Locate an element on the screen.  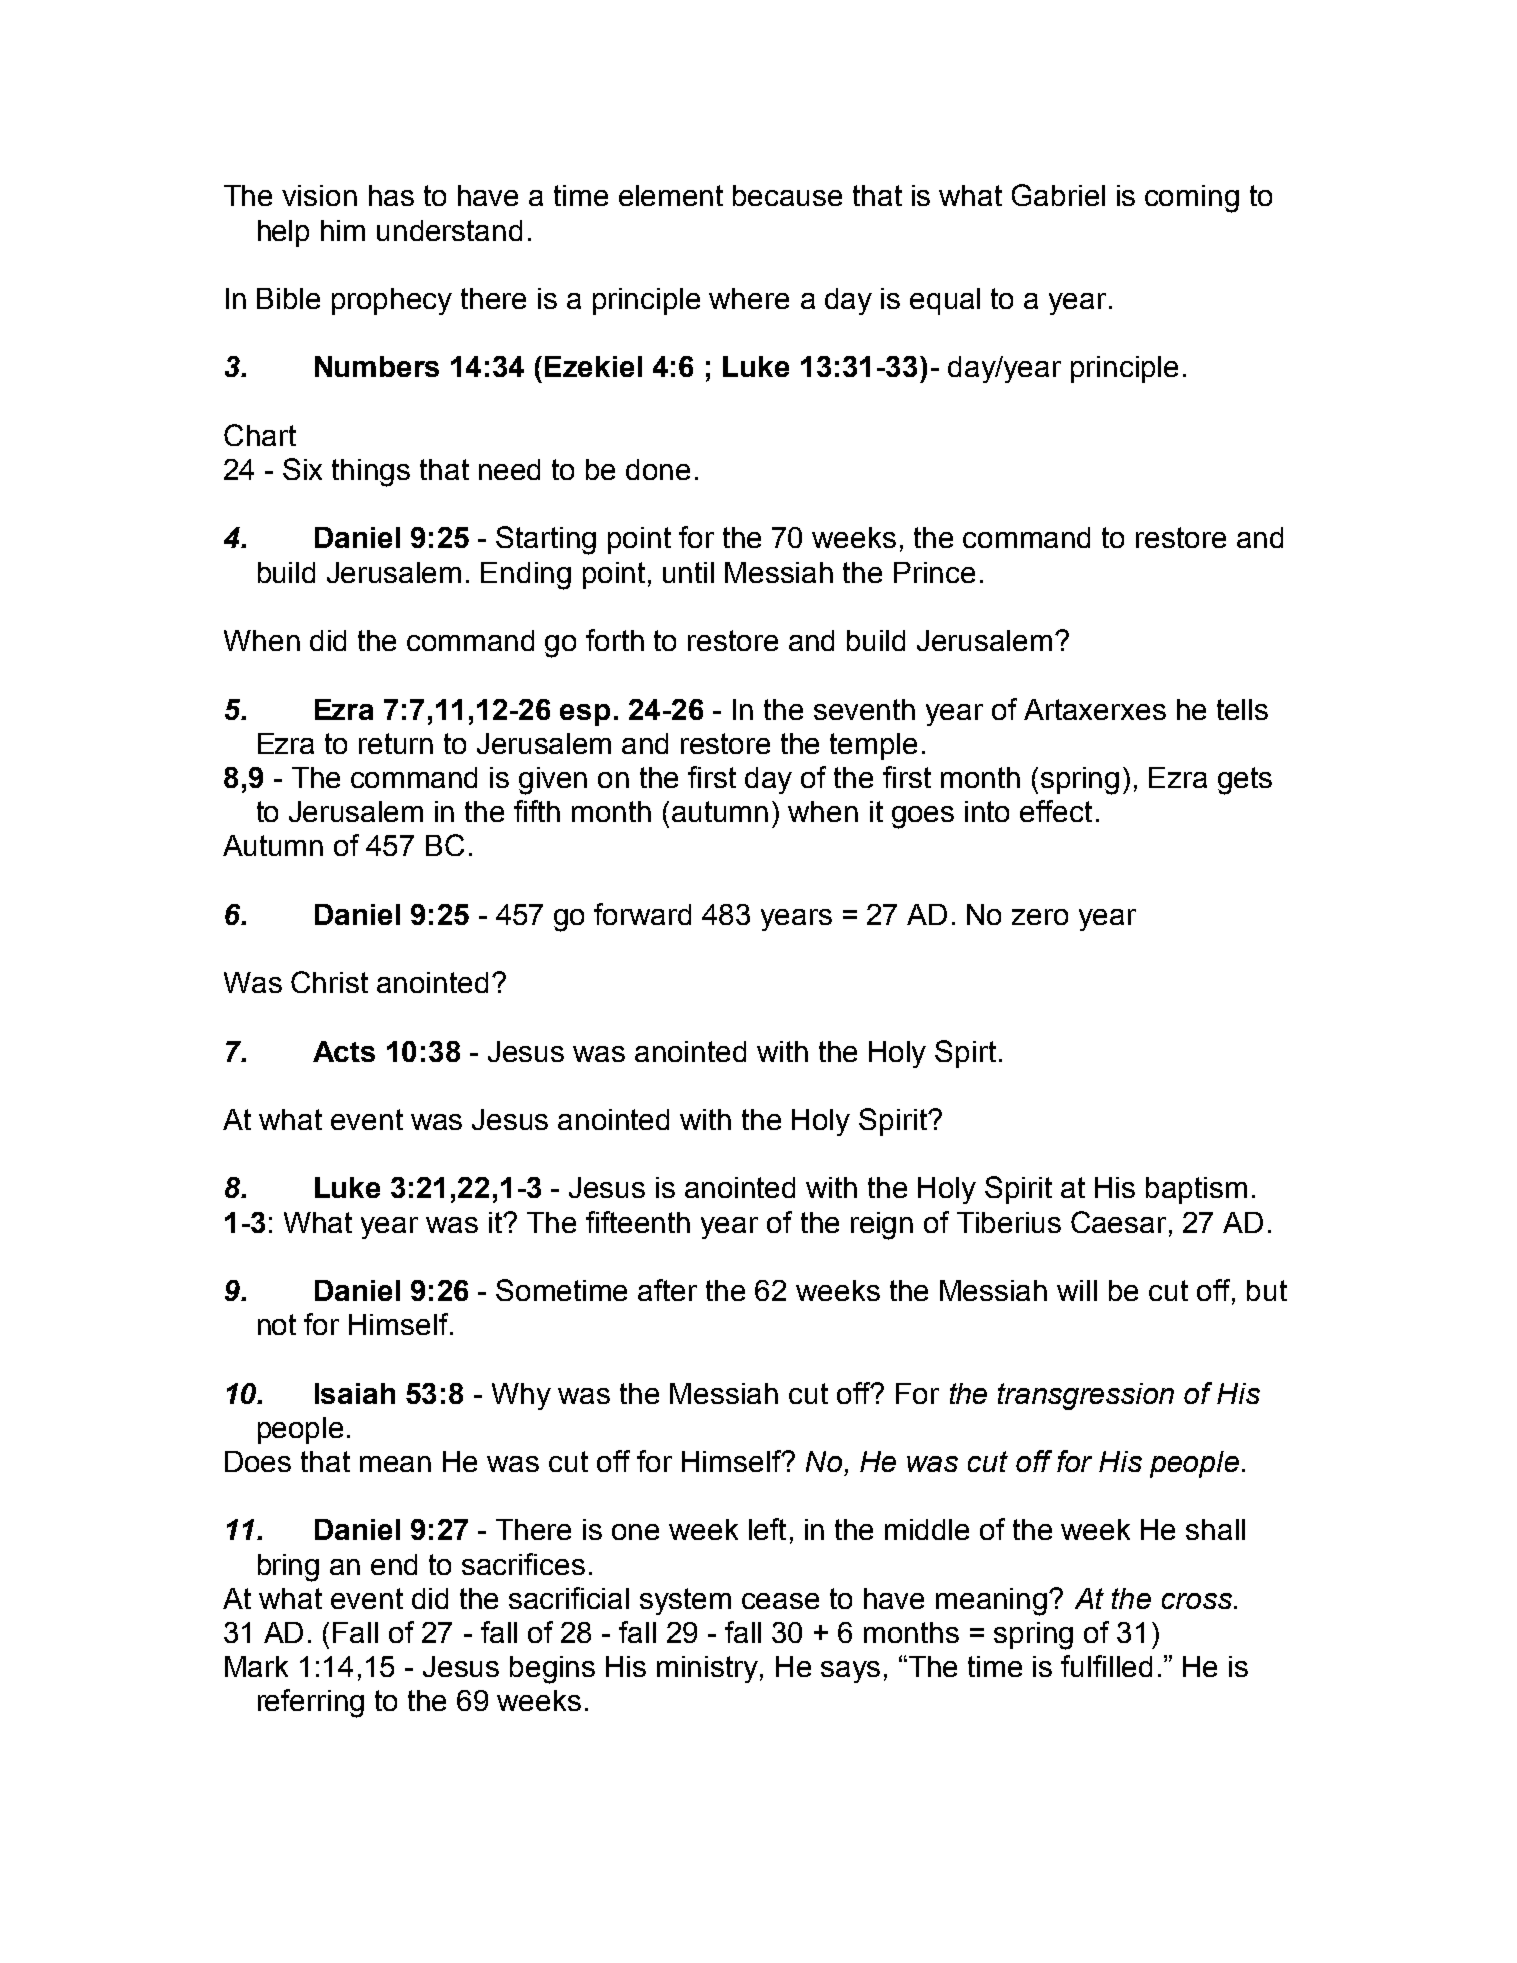
not is located at coordinates (277, 1324).
